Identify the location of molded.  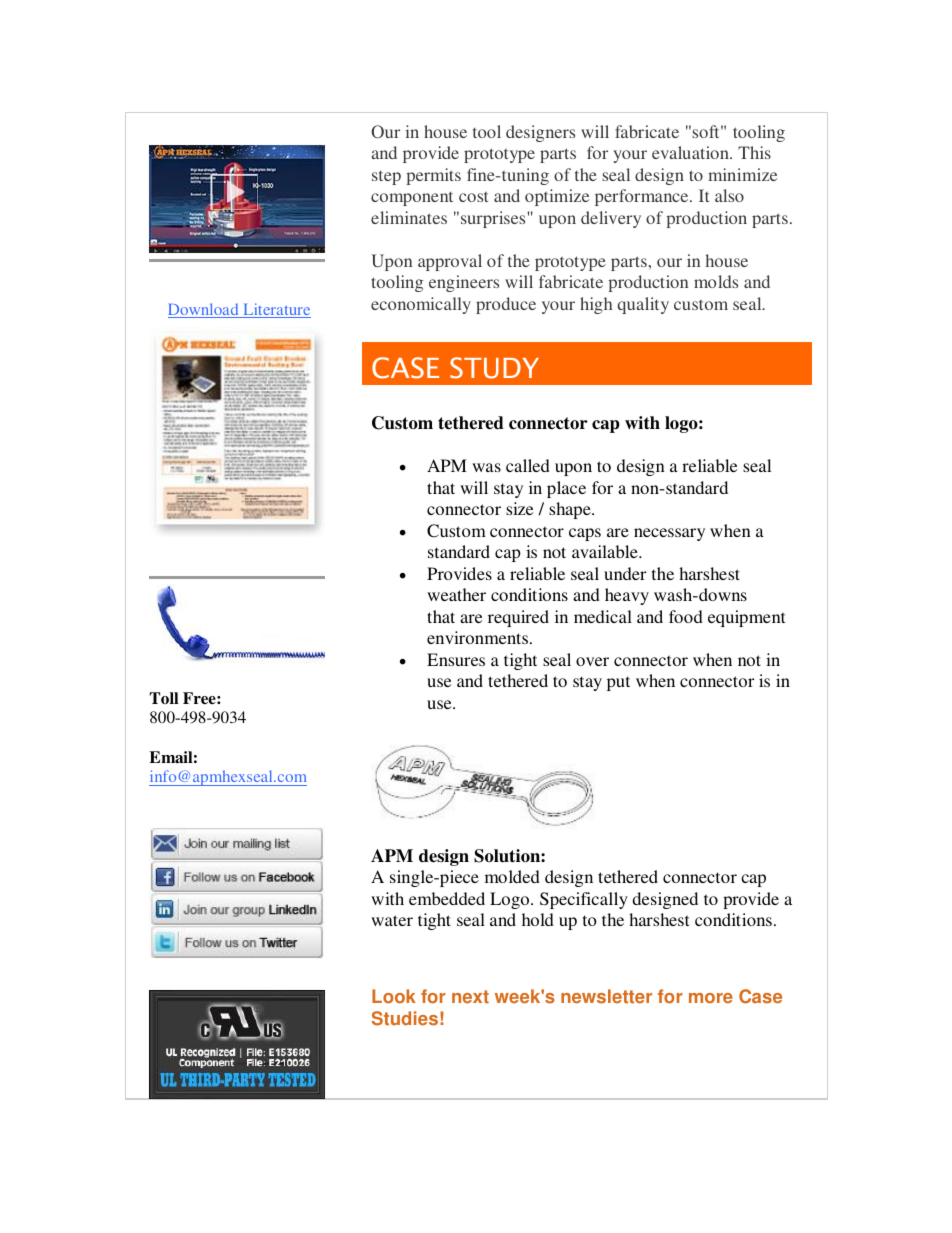
(512, 876).
